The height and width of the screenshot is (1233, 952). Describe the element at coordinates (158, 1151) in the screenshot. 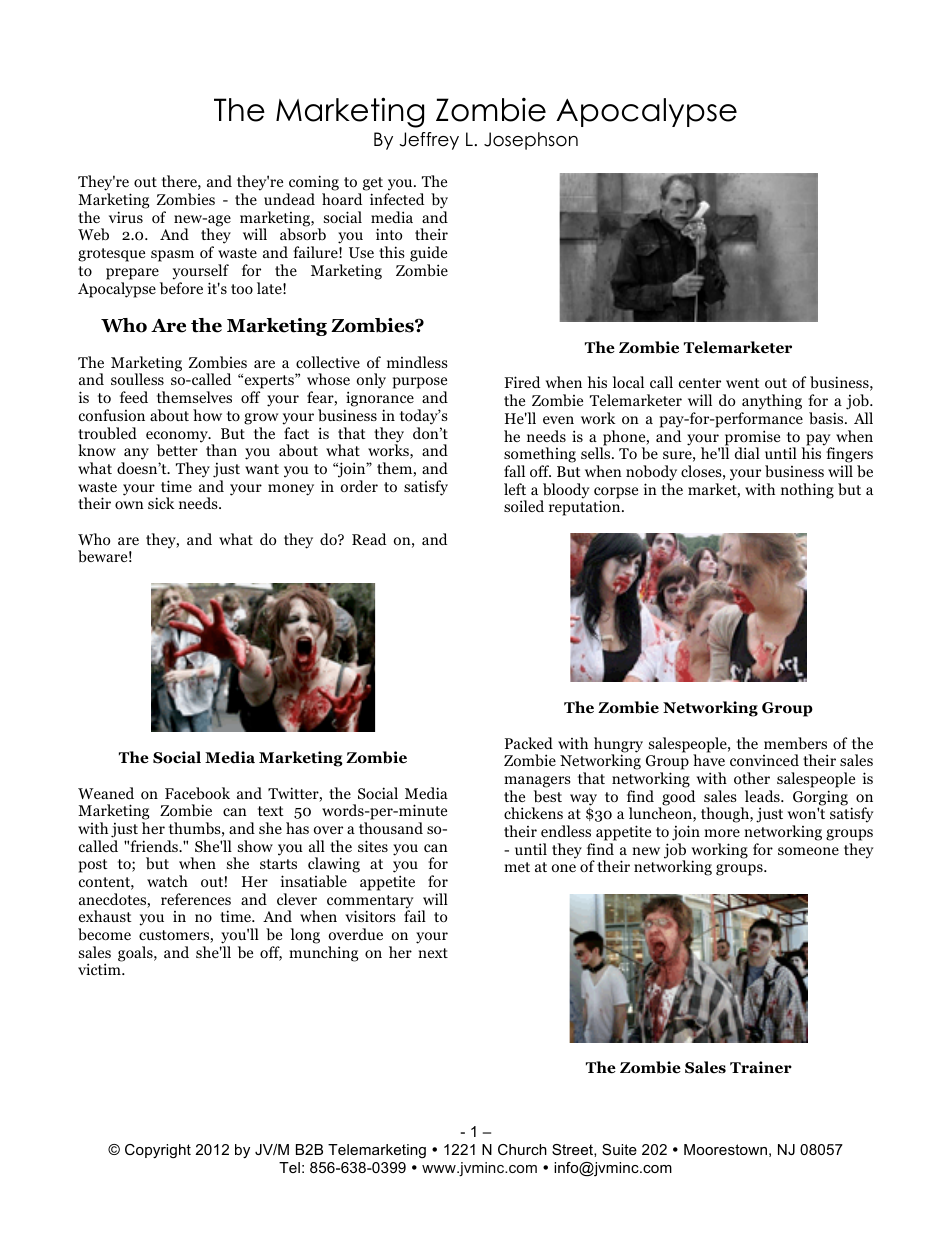

I see `Copyright` at that location.
